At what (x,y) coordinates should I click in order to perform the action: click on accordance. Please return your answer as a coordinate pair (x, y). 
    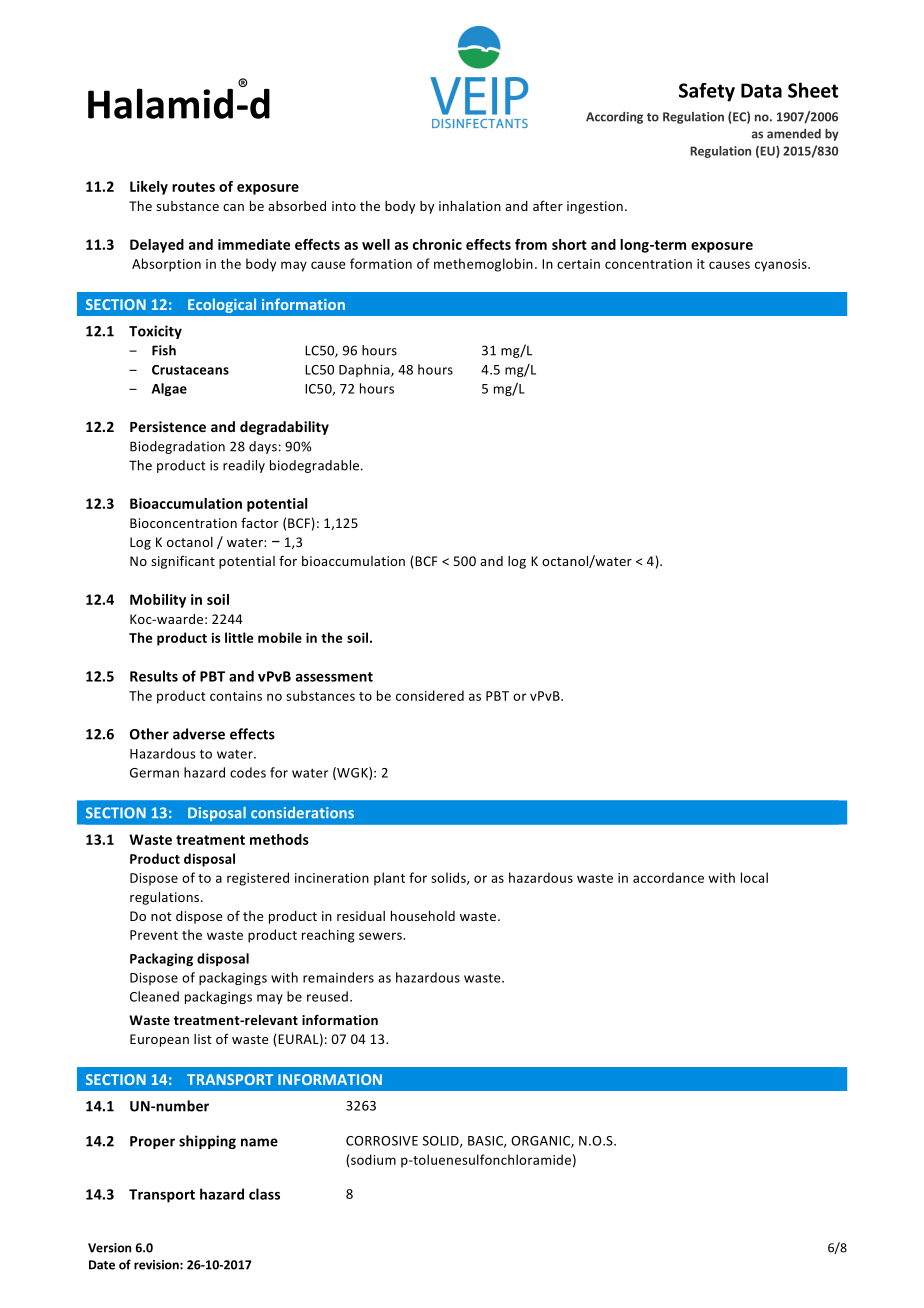
    Looking at the image, I should click on (668, 877).
